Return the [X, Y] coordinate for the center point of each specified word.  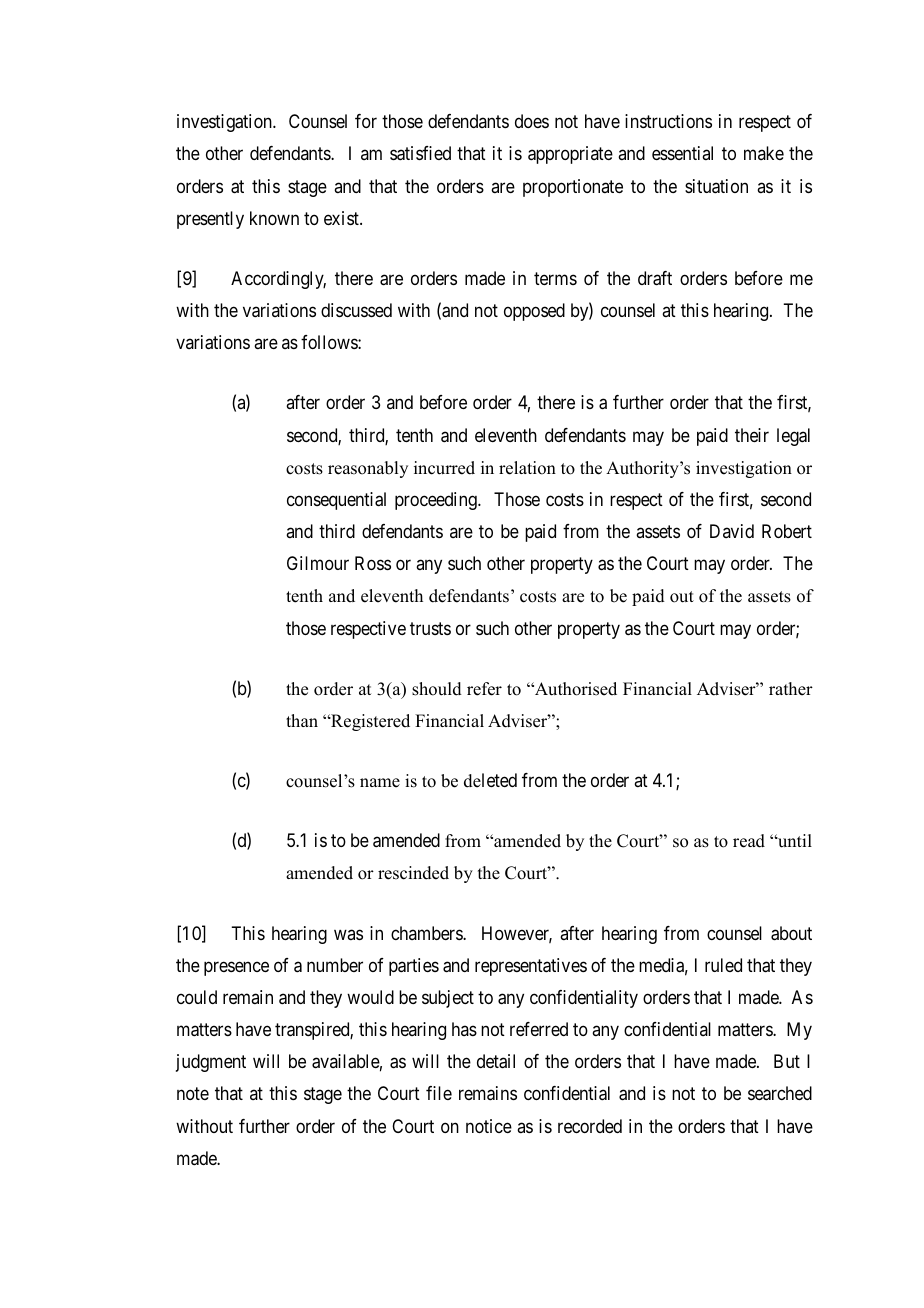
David [732, 531]
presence [236, 968]
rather [791, 689]
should [437, 689]
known [274, 218]
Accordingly [278, 280]
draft [655, 278]
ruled [723, 965]
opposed [534, 312]
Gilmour [318, 563]
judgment [211, 1063]
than [302, 720]
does [532, 121]
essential [682, 153]
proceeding [437, 501]
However [517, 934]
